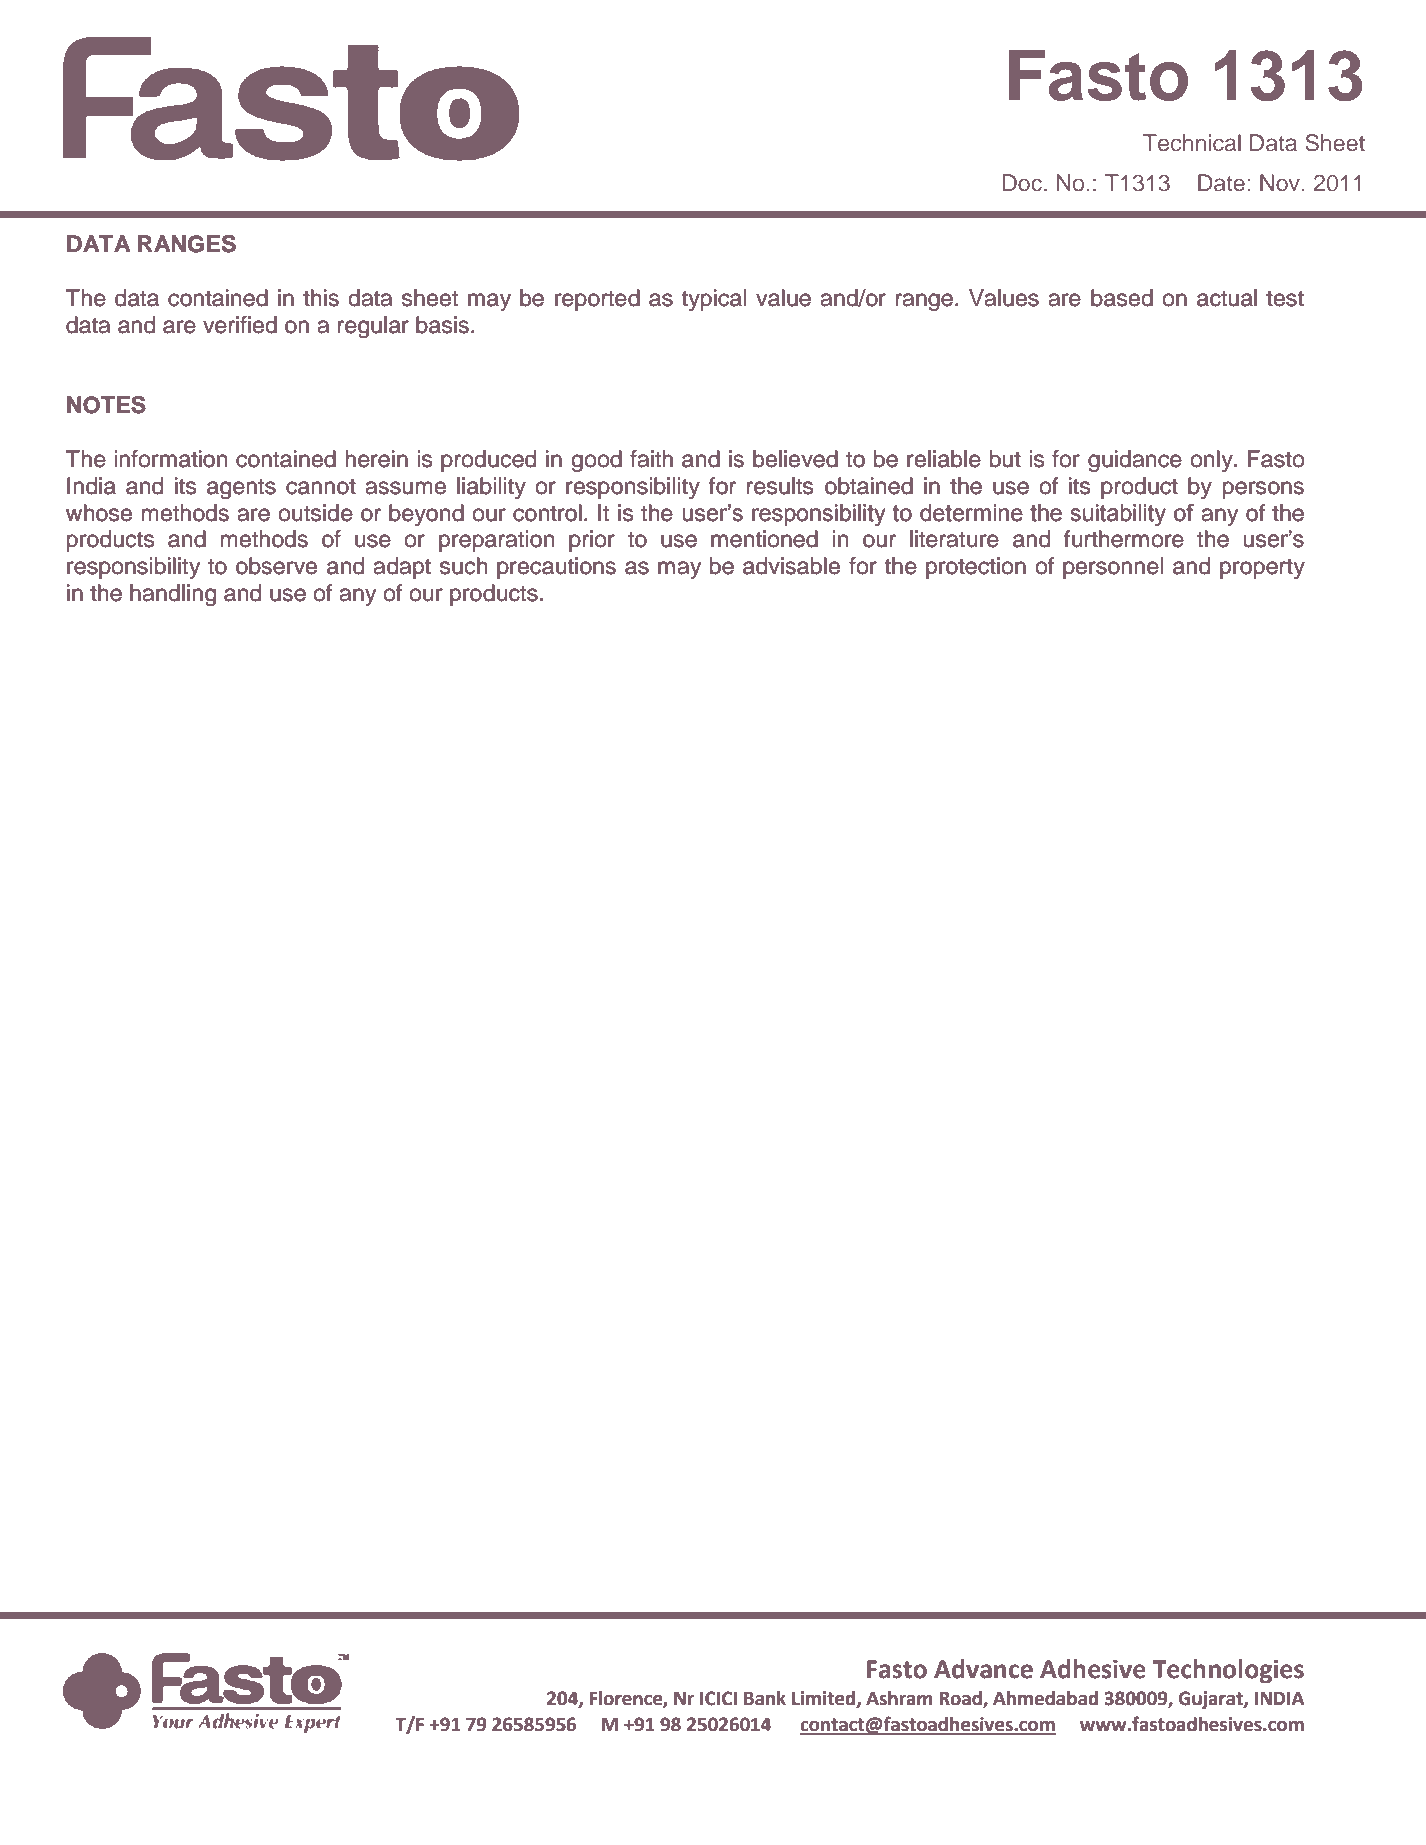  What do you see at coordinates (791, 566) in the screenshot?
I see `advisable` at bounding box center [791, 566].
